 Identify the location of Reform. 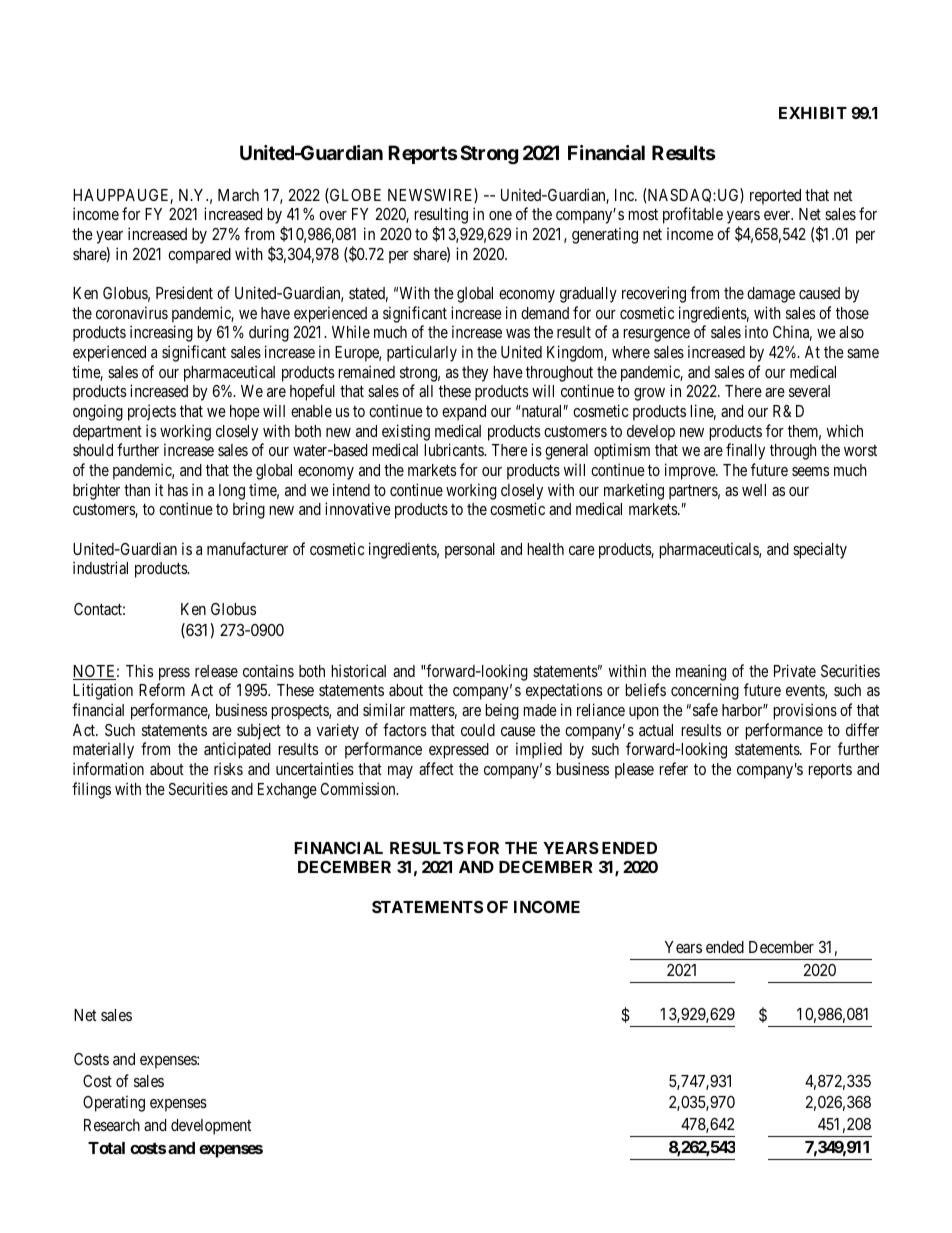
(162, 689).
